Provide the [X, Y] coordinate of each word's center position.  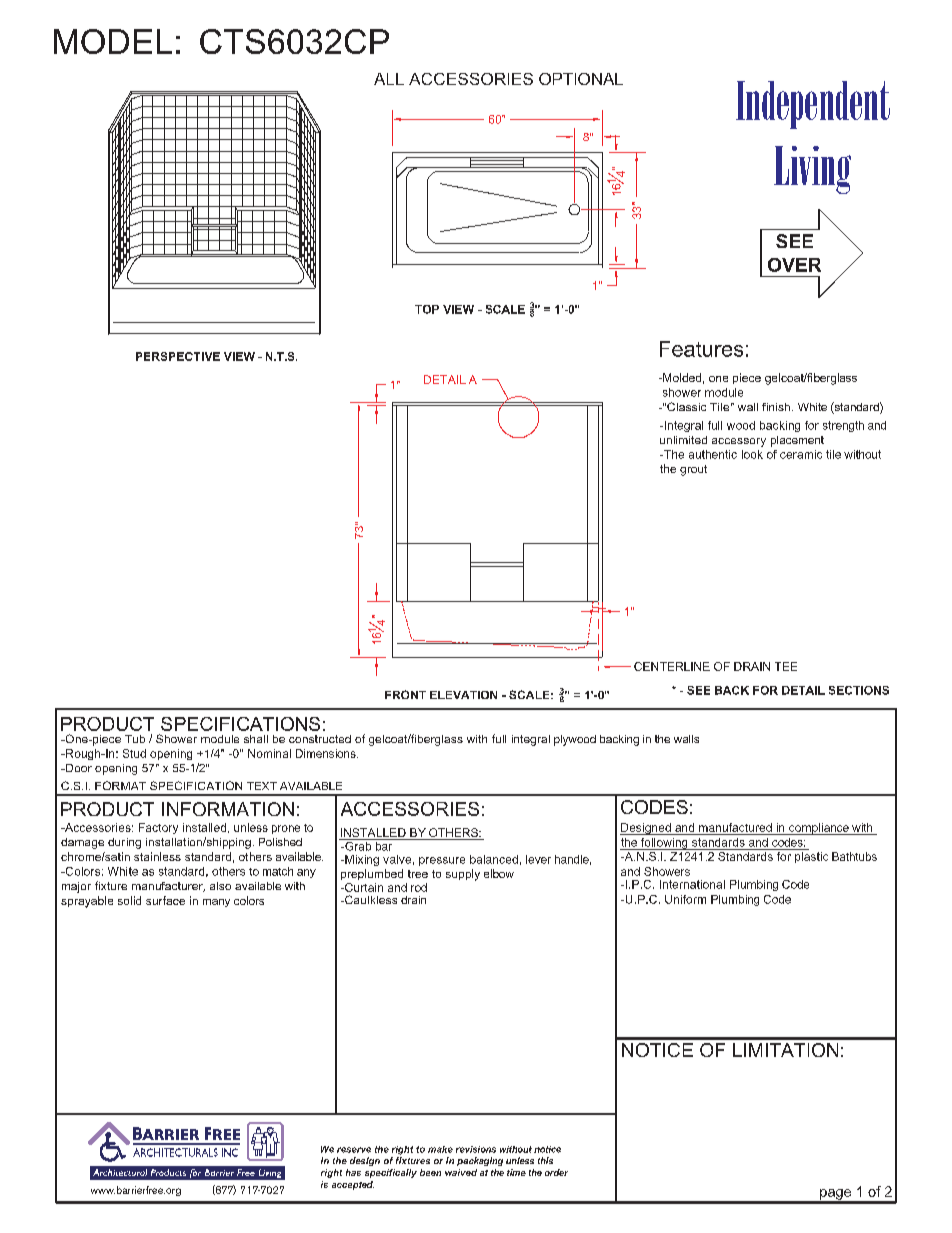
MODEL [113, 41]
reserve [354, 1150]
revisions [476, 1149]
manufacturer [168, 887]
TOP [427, 309]
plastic [811, 857]
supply [463, 875]
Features [701, 349]
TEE [786, 666]
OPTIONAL [581, 79]
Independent [813, 105]
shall [256, 739]
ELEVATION [463, 695]
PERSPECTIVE [178, 356]
